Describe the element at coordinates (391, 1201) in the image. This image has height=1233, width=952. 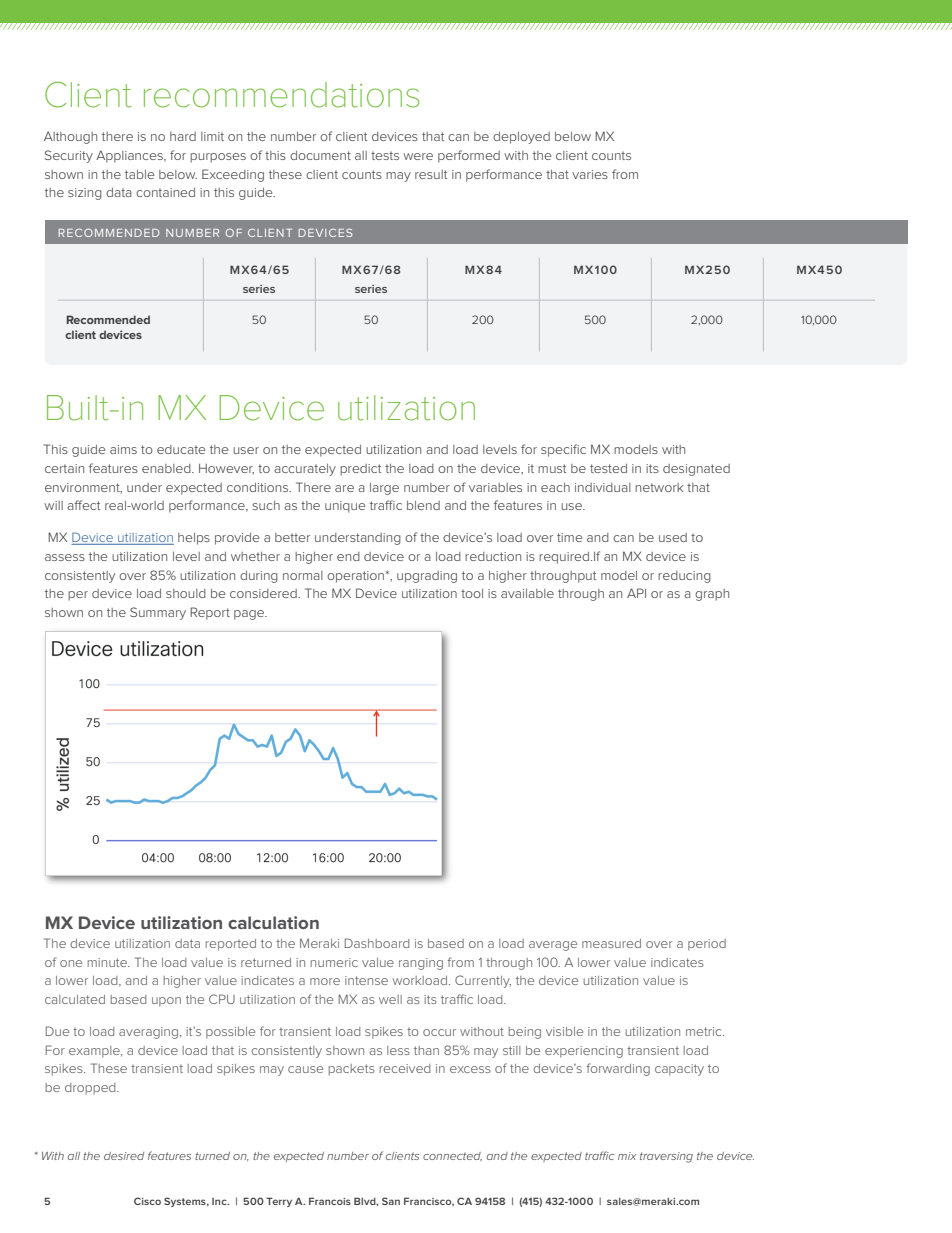
I see `San` at that location.
